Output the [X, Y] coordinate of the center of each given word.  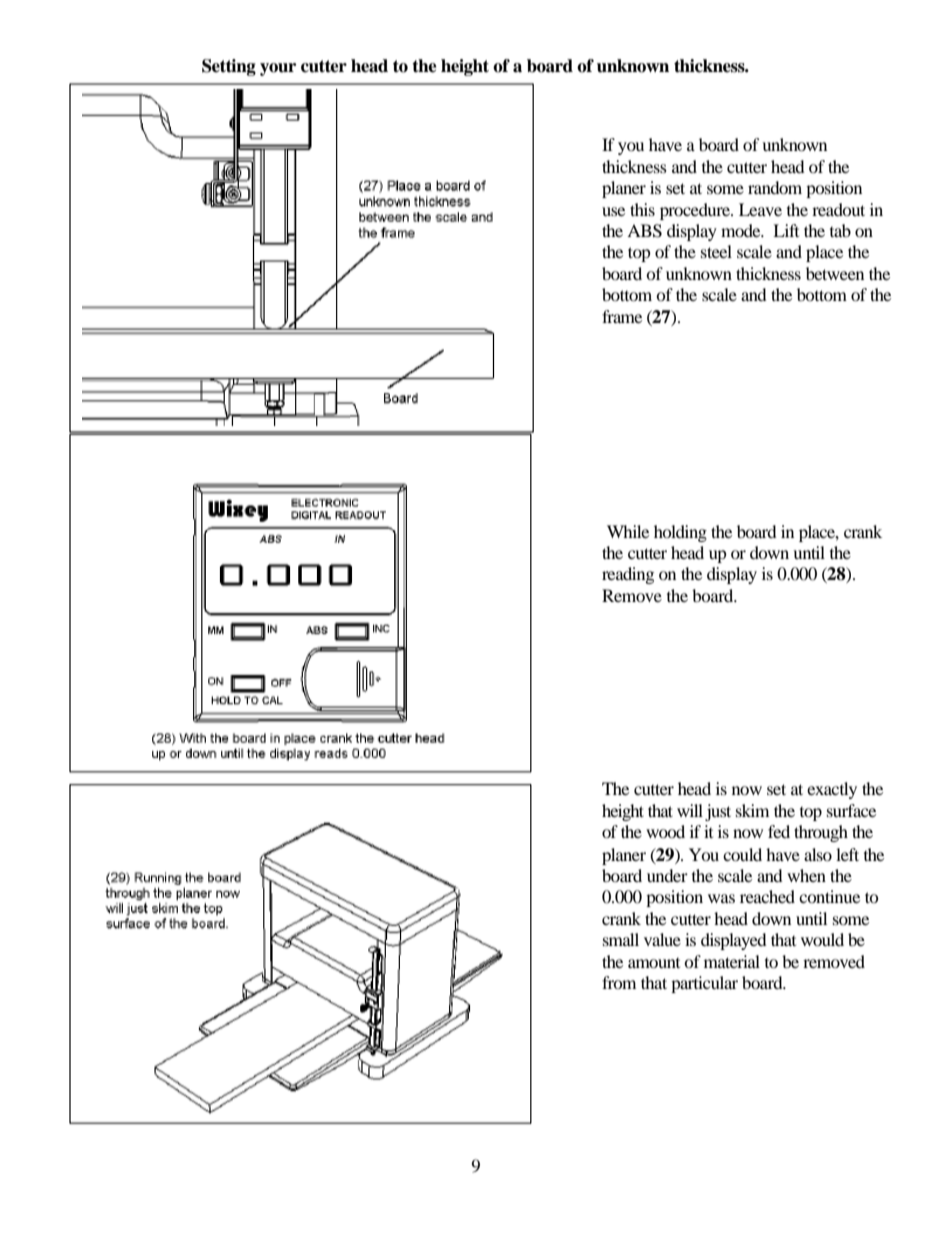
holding [680, 533]
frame [622, 316]
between [835, 273]
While [628, 531]
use [613, 211]
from [619, 982]
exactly [832, 790]
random [775, 187]
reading [628, 575]
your [278, 69]
